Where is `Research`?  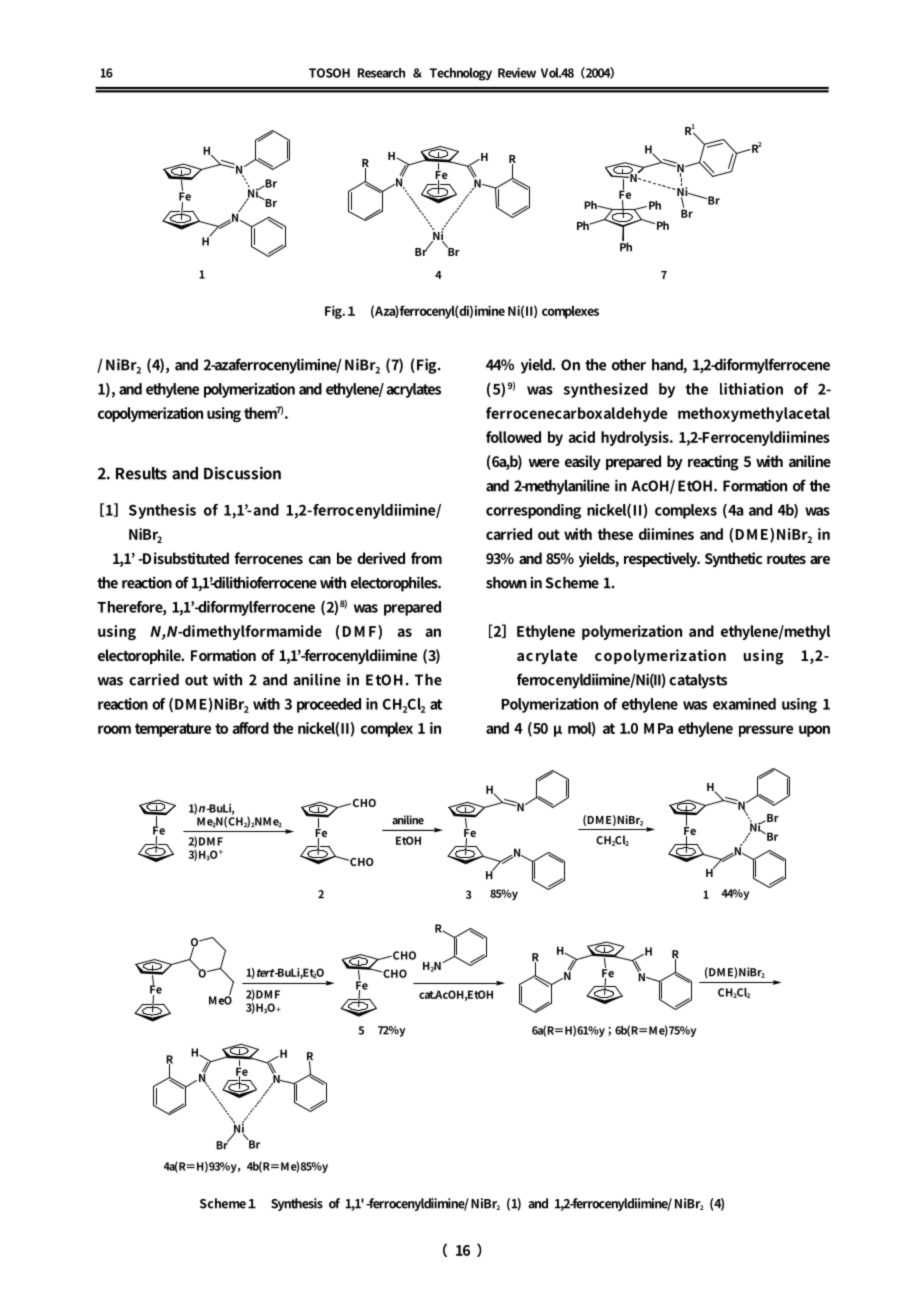
Research is located at coordinates (381, 73).
